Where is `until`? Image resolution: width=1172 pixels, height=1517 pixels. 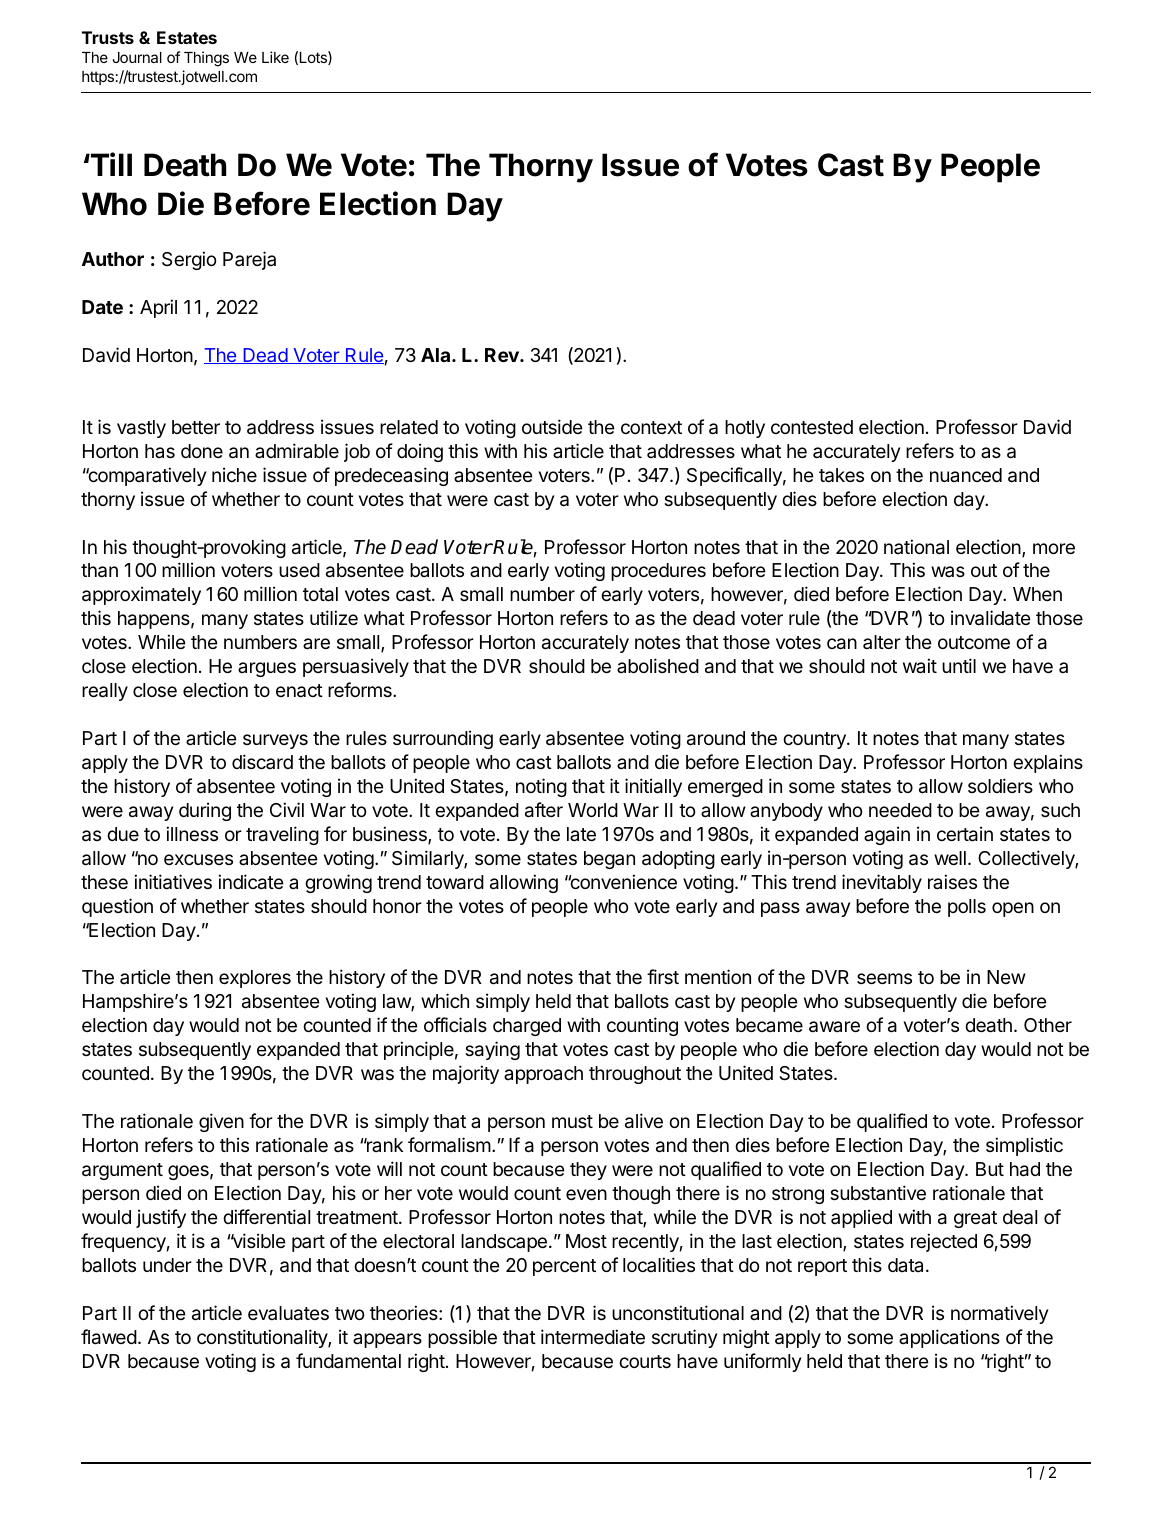
until is located at coordinates (959, 665).
